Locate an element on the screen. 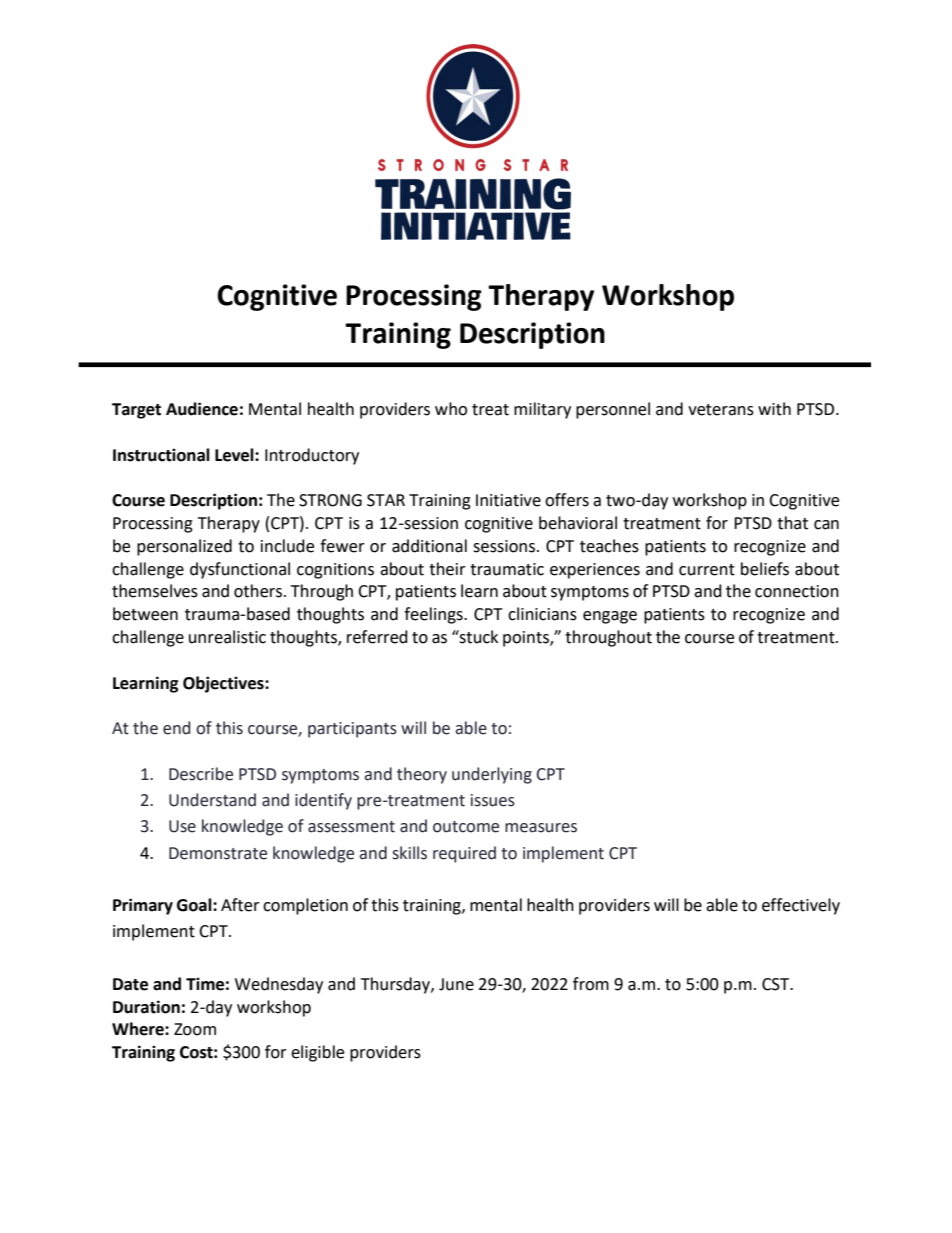 The image size is (952, 1233). measures is located at coordinates (541, 828).
